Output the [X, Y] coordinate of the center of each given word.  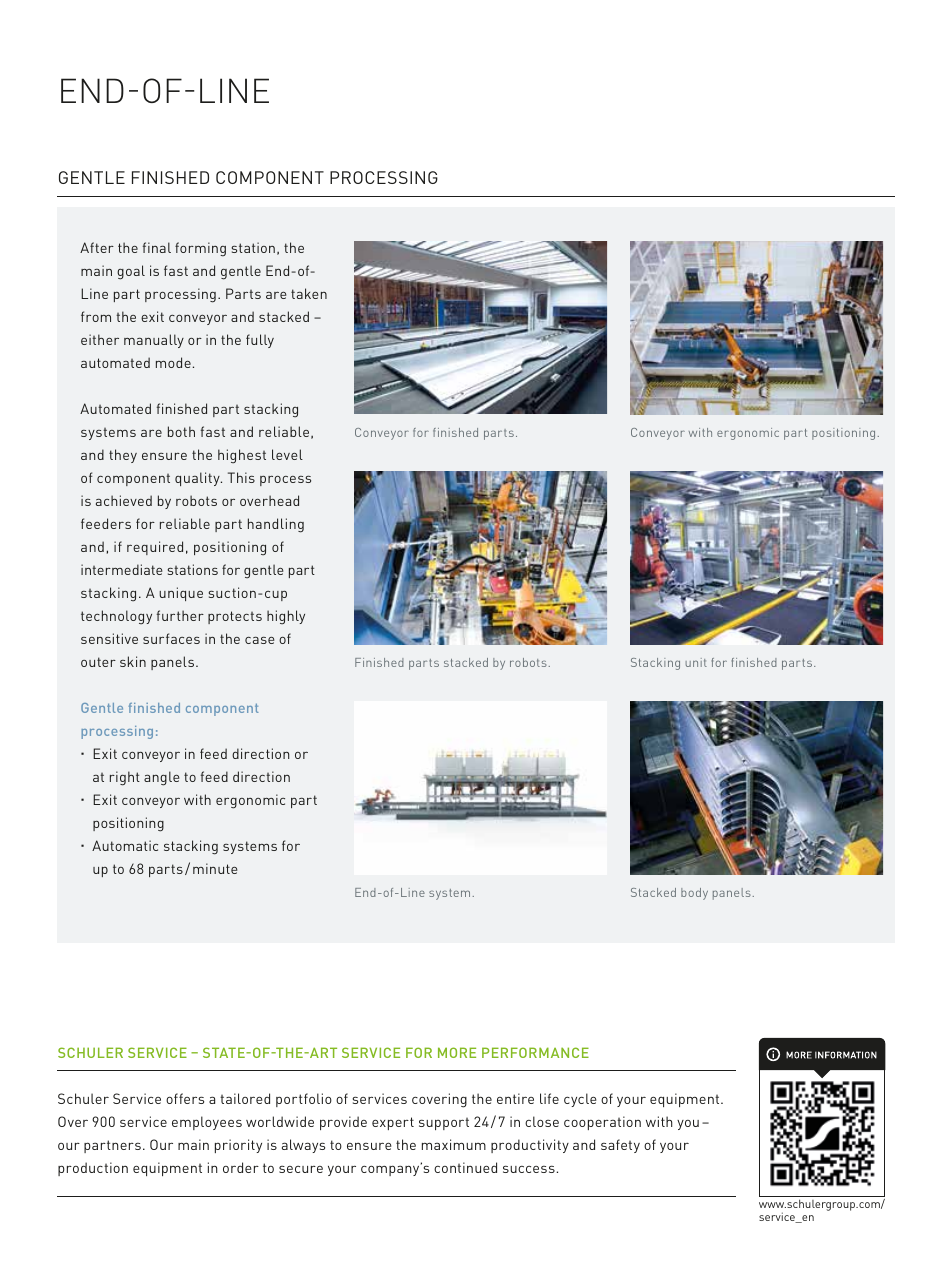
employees [207, 1123]
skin [133, 661]
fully [260, 341]
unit [696, 662]
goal [131, 272]
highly [286, 617]
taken [309, 293]
